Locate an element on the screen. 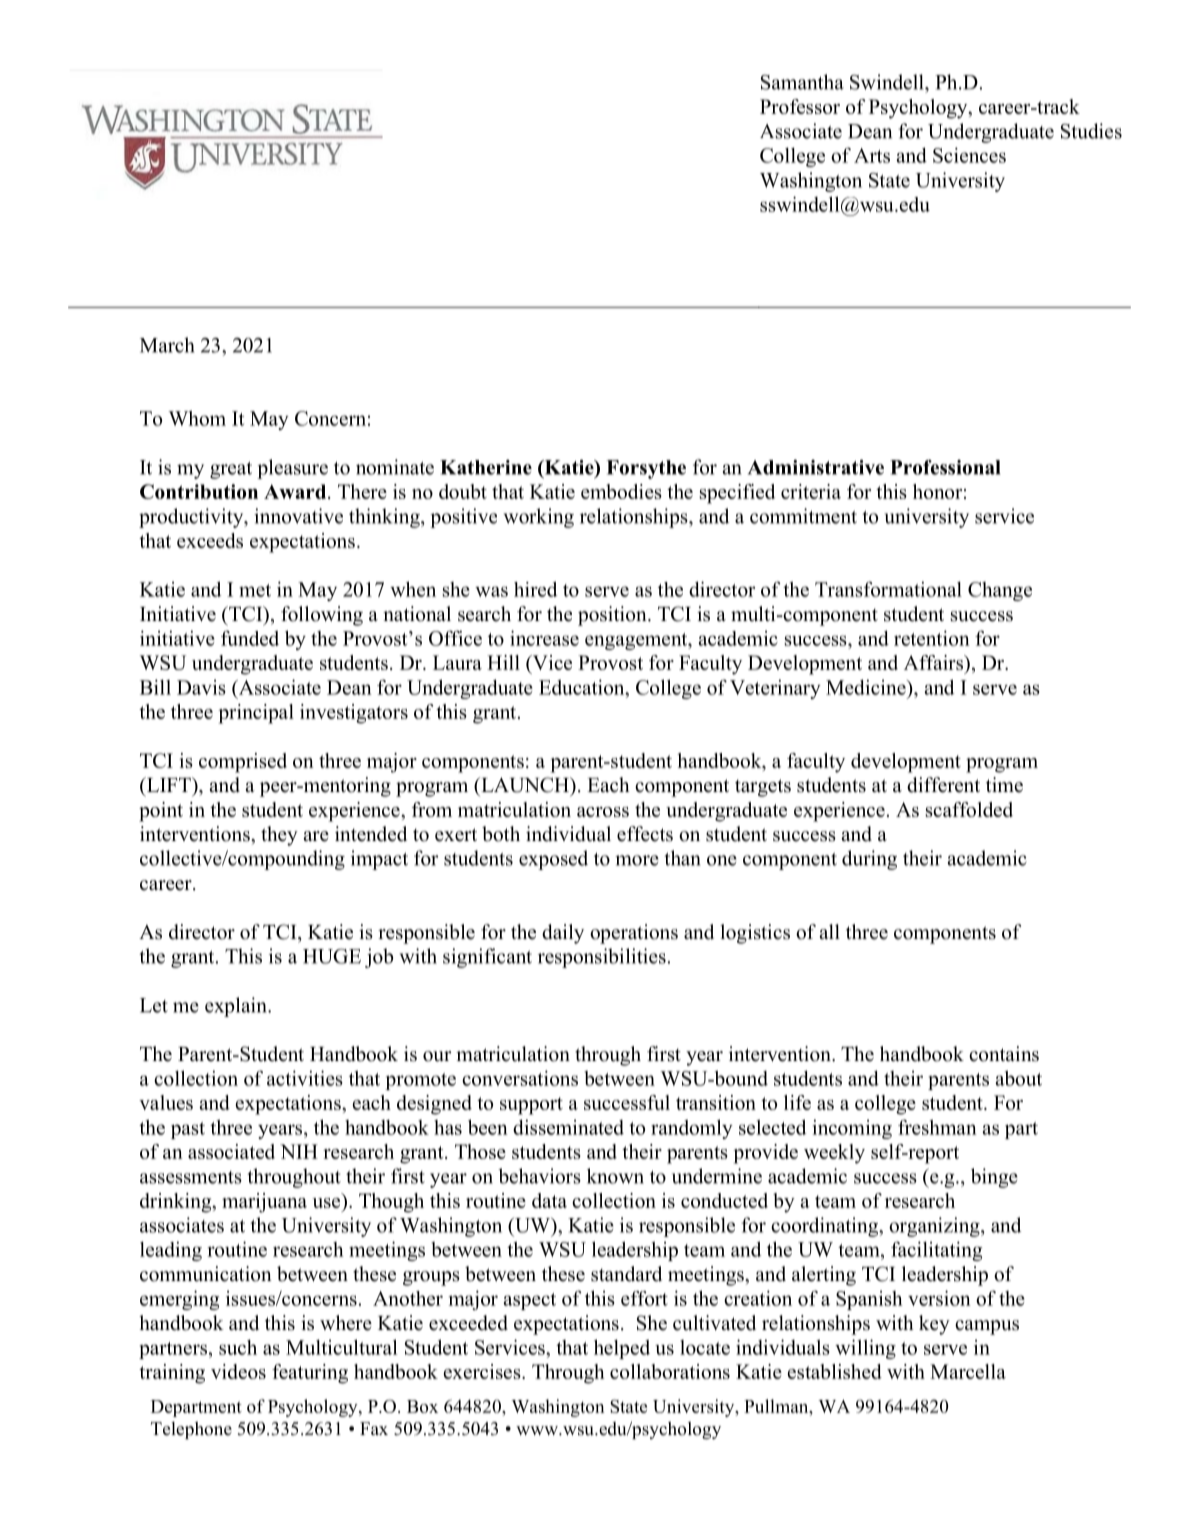 The width and height of the screenshot is (1183, 1531). Sciences is located at coordinates (969, 155).
